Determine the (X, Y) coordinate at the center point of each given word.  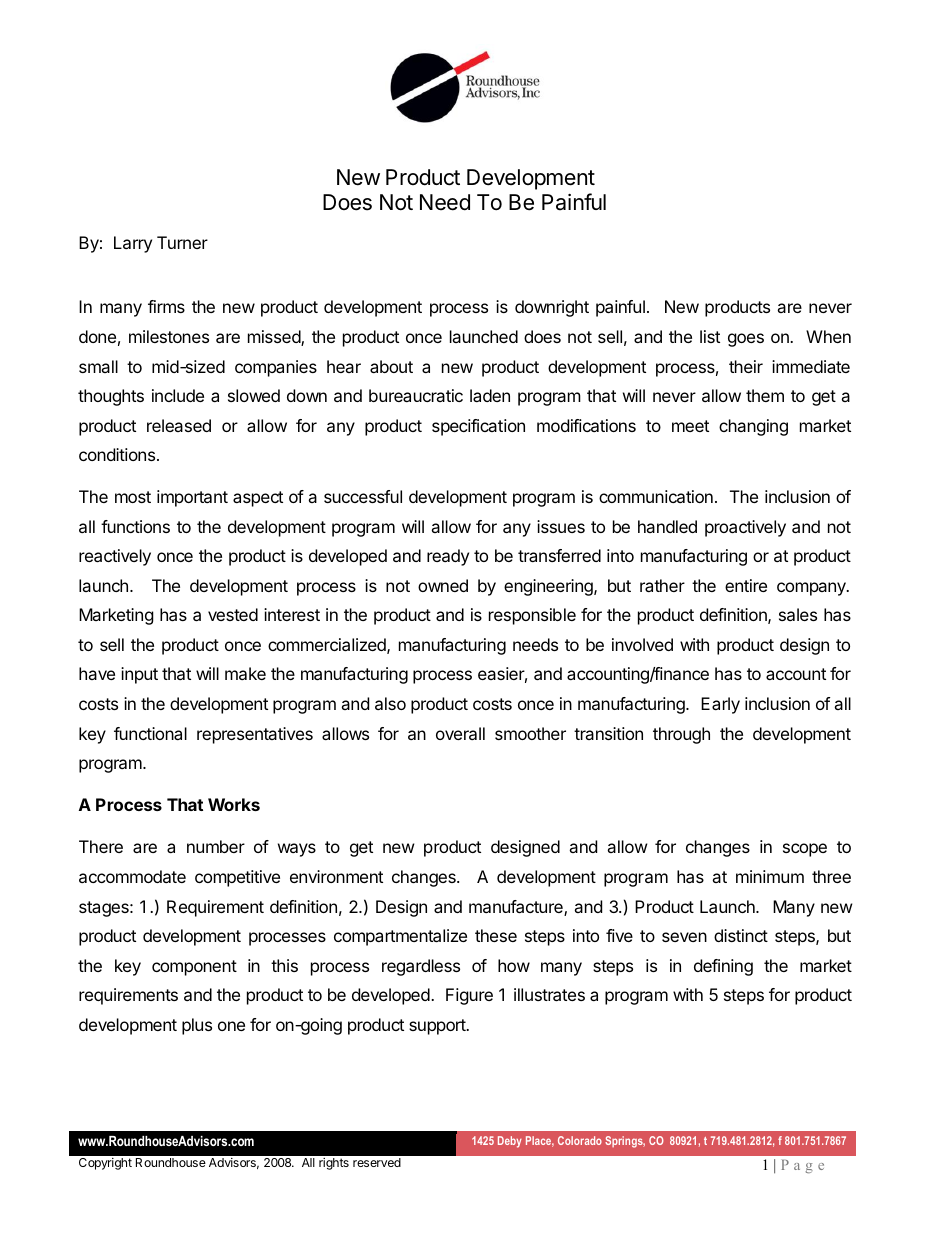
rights (334, 1164)
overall (460, 733)
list (710, 336)
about (391, 366)
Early (720, 705)
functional (150, 733)
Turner (182, 242)
